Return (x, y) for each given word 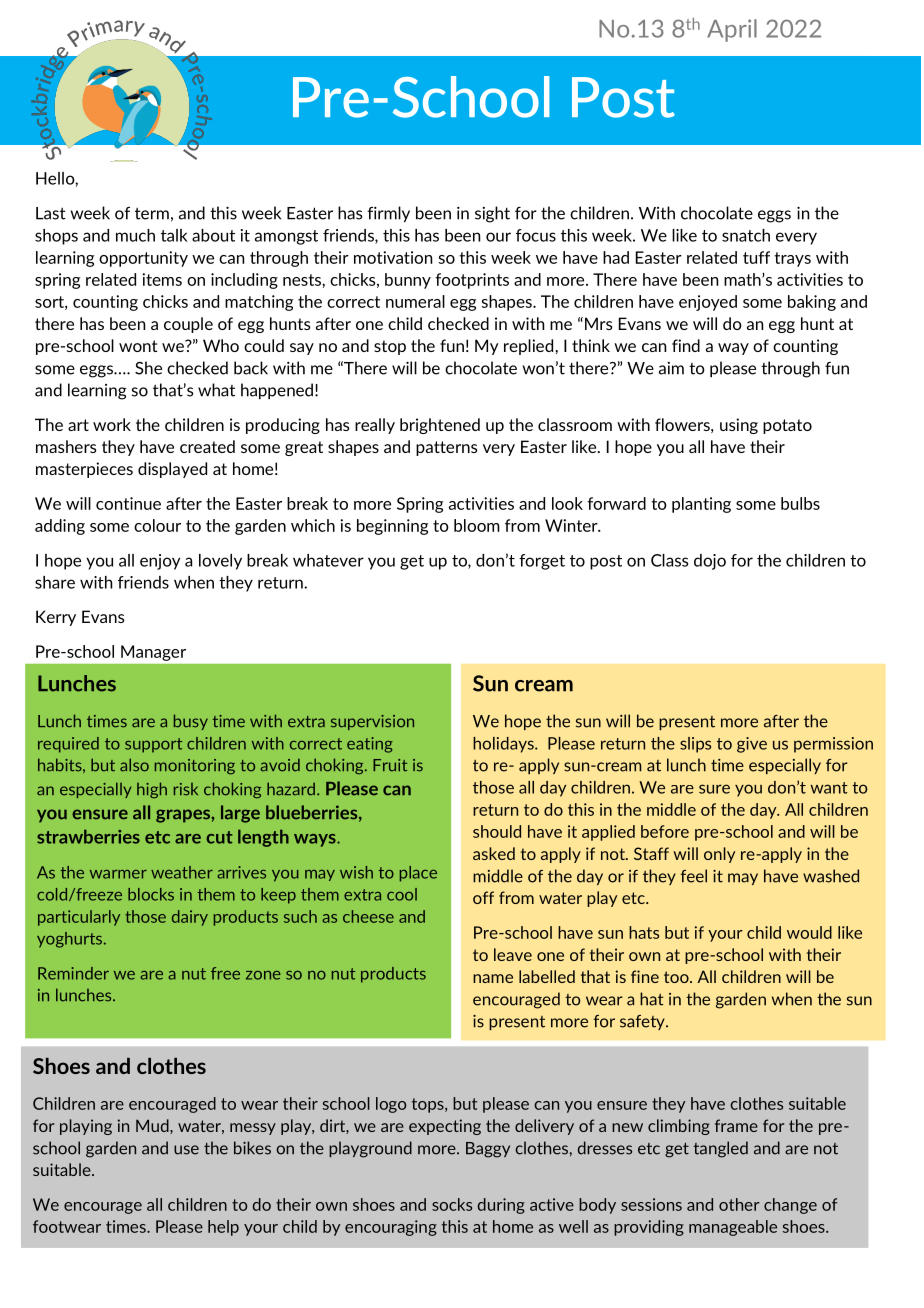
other (739, 1204)
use (186, 1150)
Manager (153, 653)
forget (542, 562)
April (732, 30)
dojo (710, 562)
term (152, 213)
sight (492, 214)
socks (452, 1204)
